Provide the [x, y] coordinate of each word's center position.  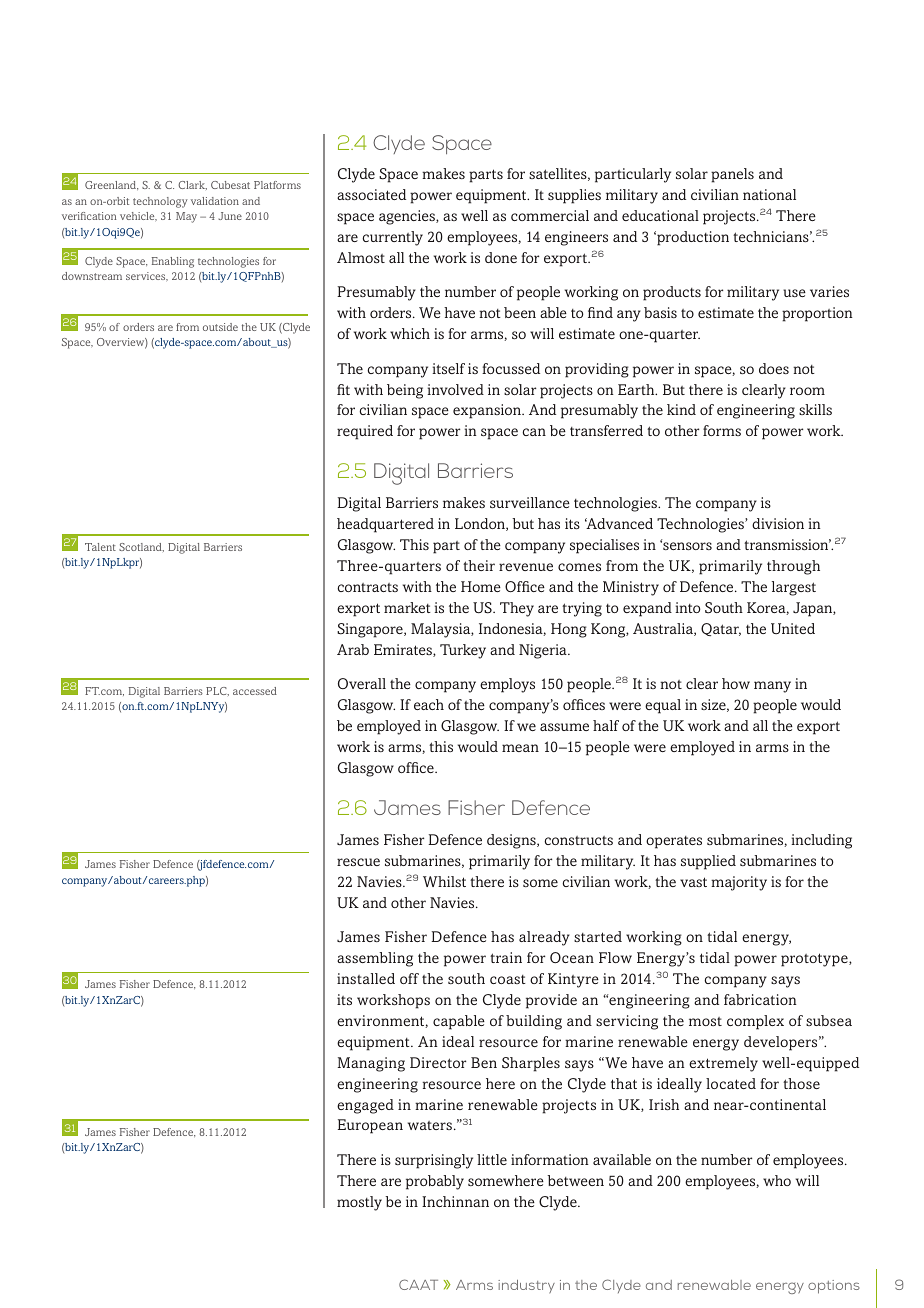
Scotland [141, 547]
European [370, 1126]
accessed [255, 691]
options [834, 1287]
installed [366, 978]
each [429, 704]
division [778, 523]
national [769, 194]
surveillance [530, 502]
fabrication [760, 999]
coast [508, 979]
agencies [408, 217]
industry [526, 1286]
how [736, 683]
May [186, 217]
